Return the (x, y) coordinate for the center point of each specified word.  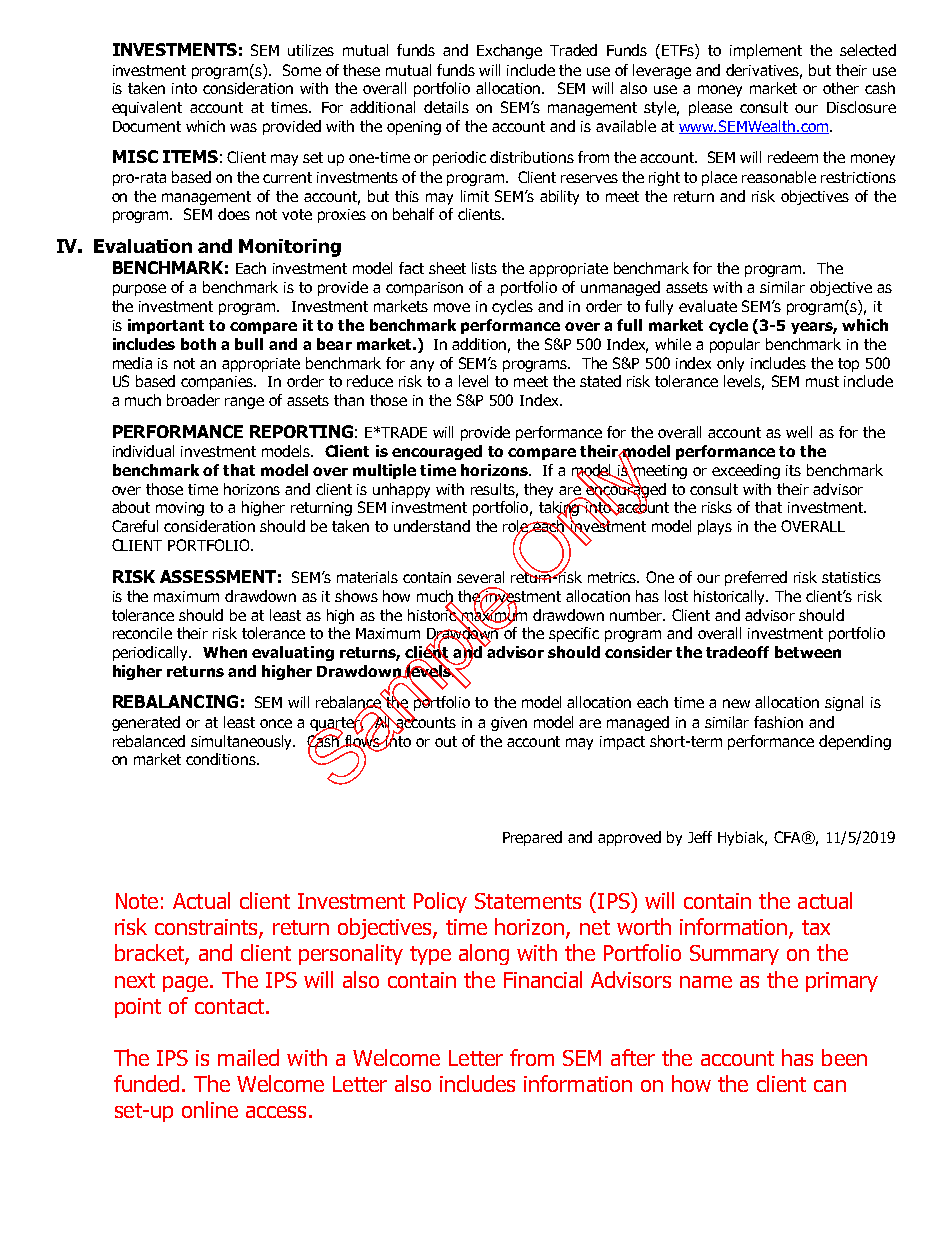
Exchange (509, 51)
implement (766, 51)
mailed (248, 1057)
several (480, 577)
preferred (756, 578)
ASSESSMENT (218, 576)
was (243, 127)
